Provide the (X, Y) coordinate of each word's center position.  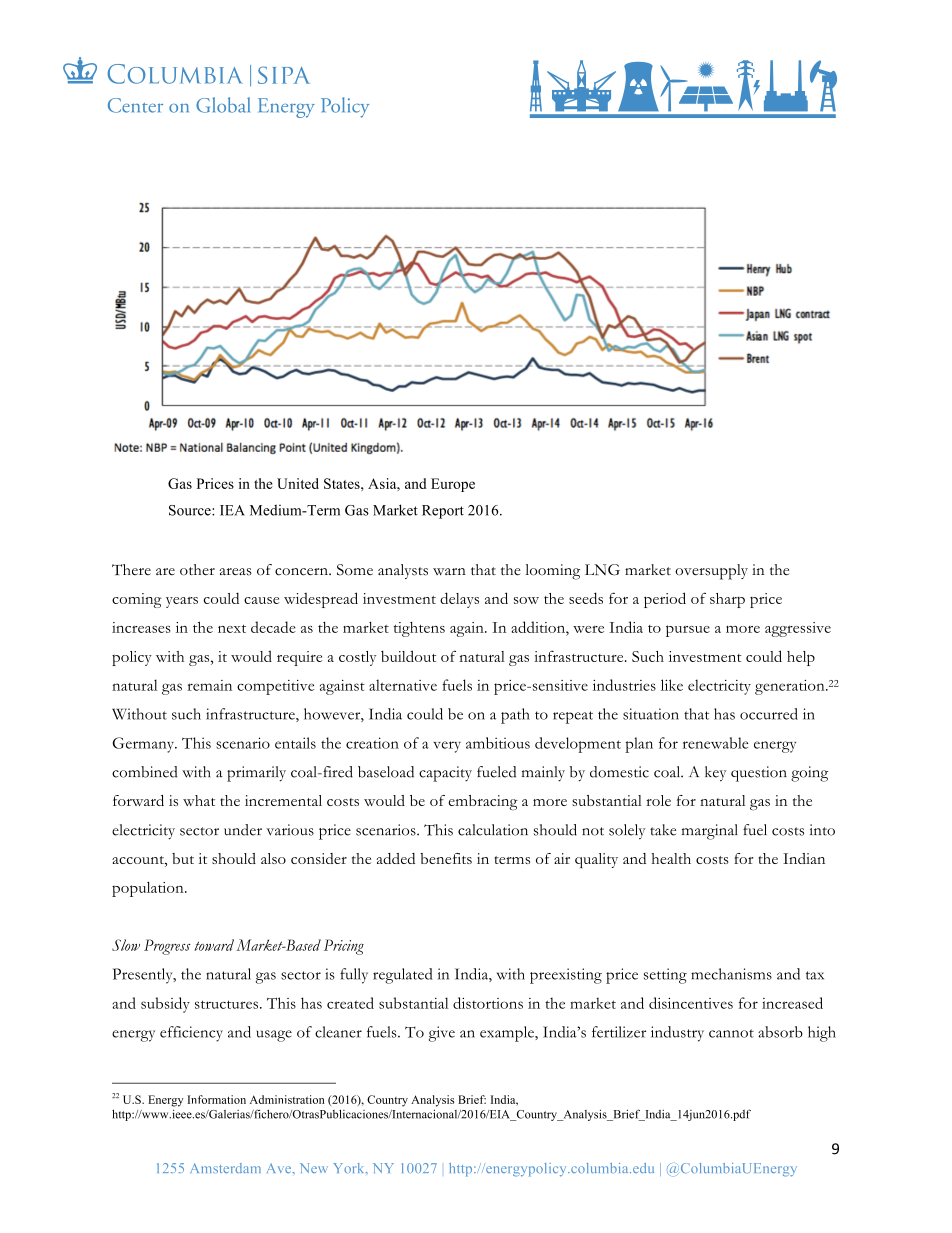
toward (214, 945)
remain (209, 685)
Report (443, 512)
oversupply (711, 572)
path (515, 716)
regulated (402, 976)
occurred (769, 714)
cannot (731, 1033)
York (350, 1168)
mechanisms (731, 974)
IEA (232, 510)
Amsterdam (225, 1168)
